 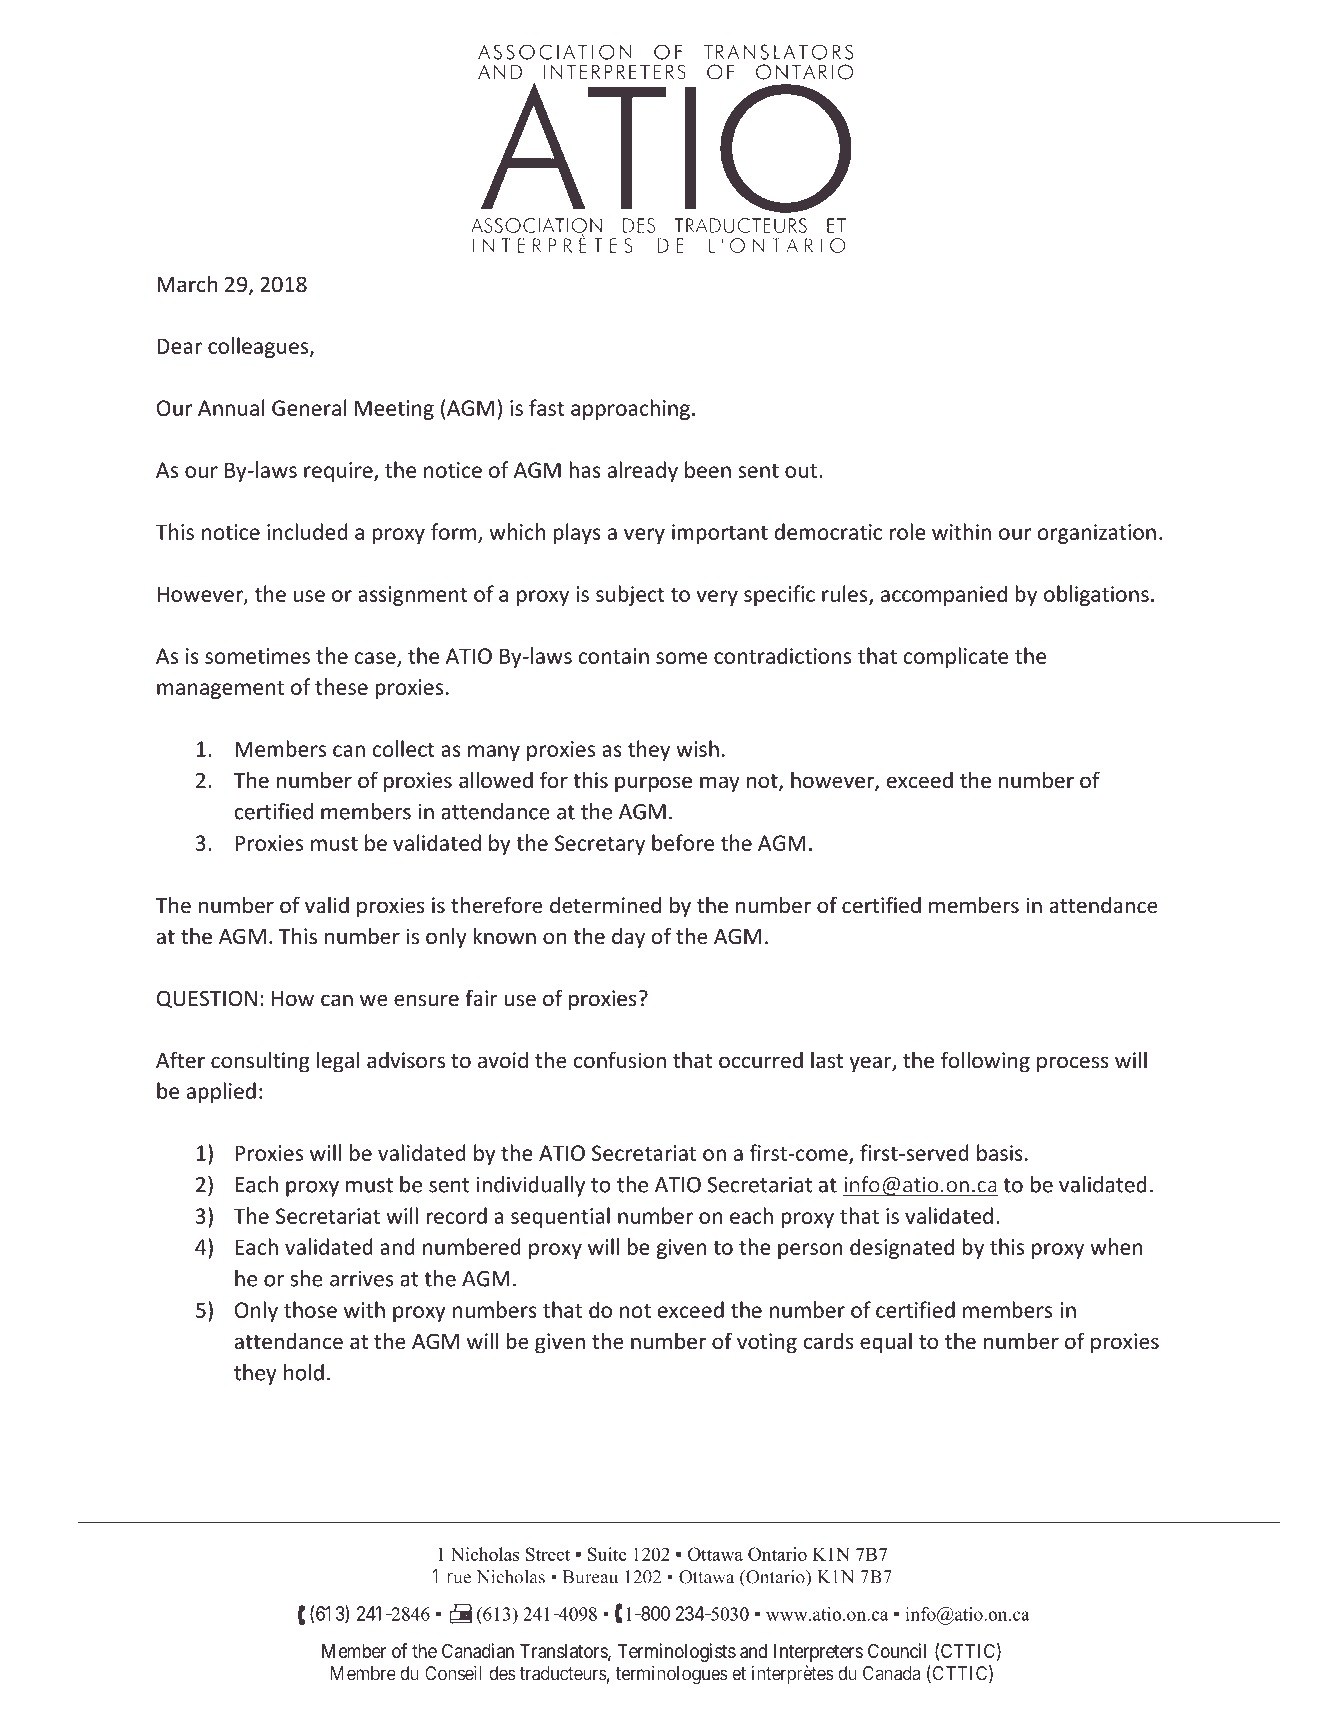 I want to click on hold, so click(x=304, y=1372).
